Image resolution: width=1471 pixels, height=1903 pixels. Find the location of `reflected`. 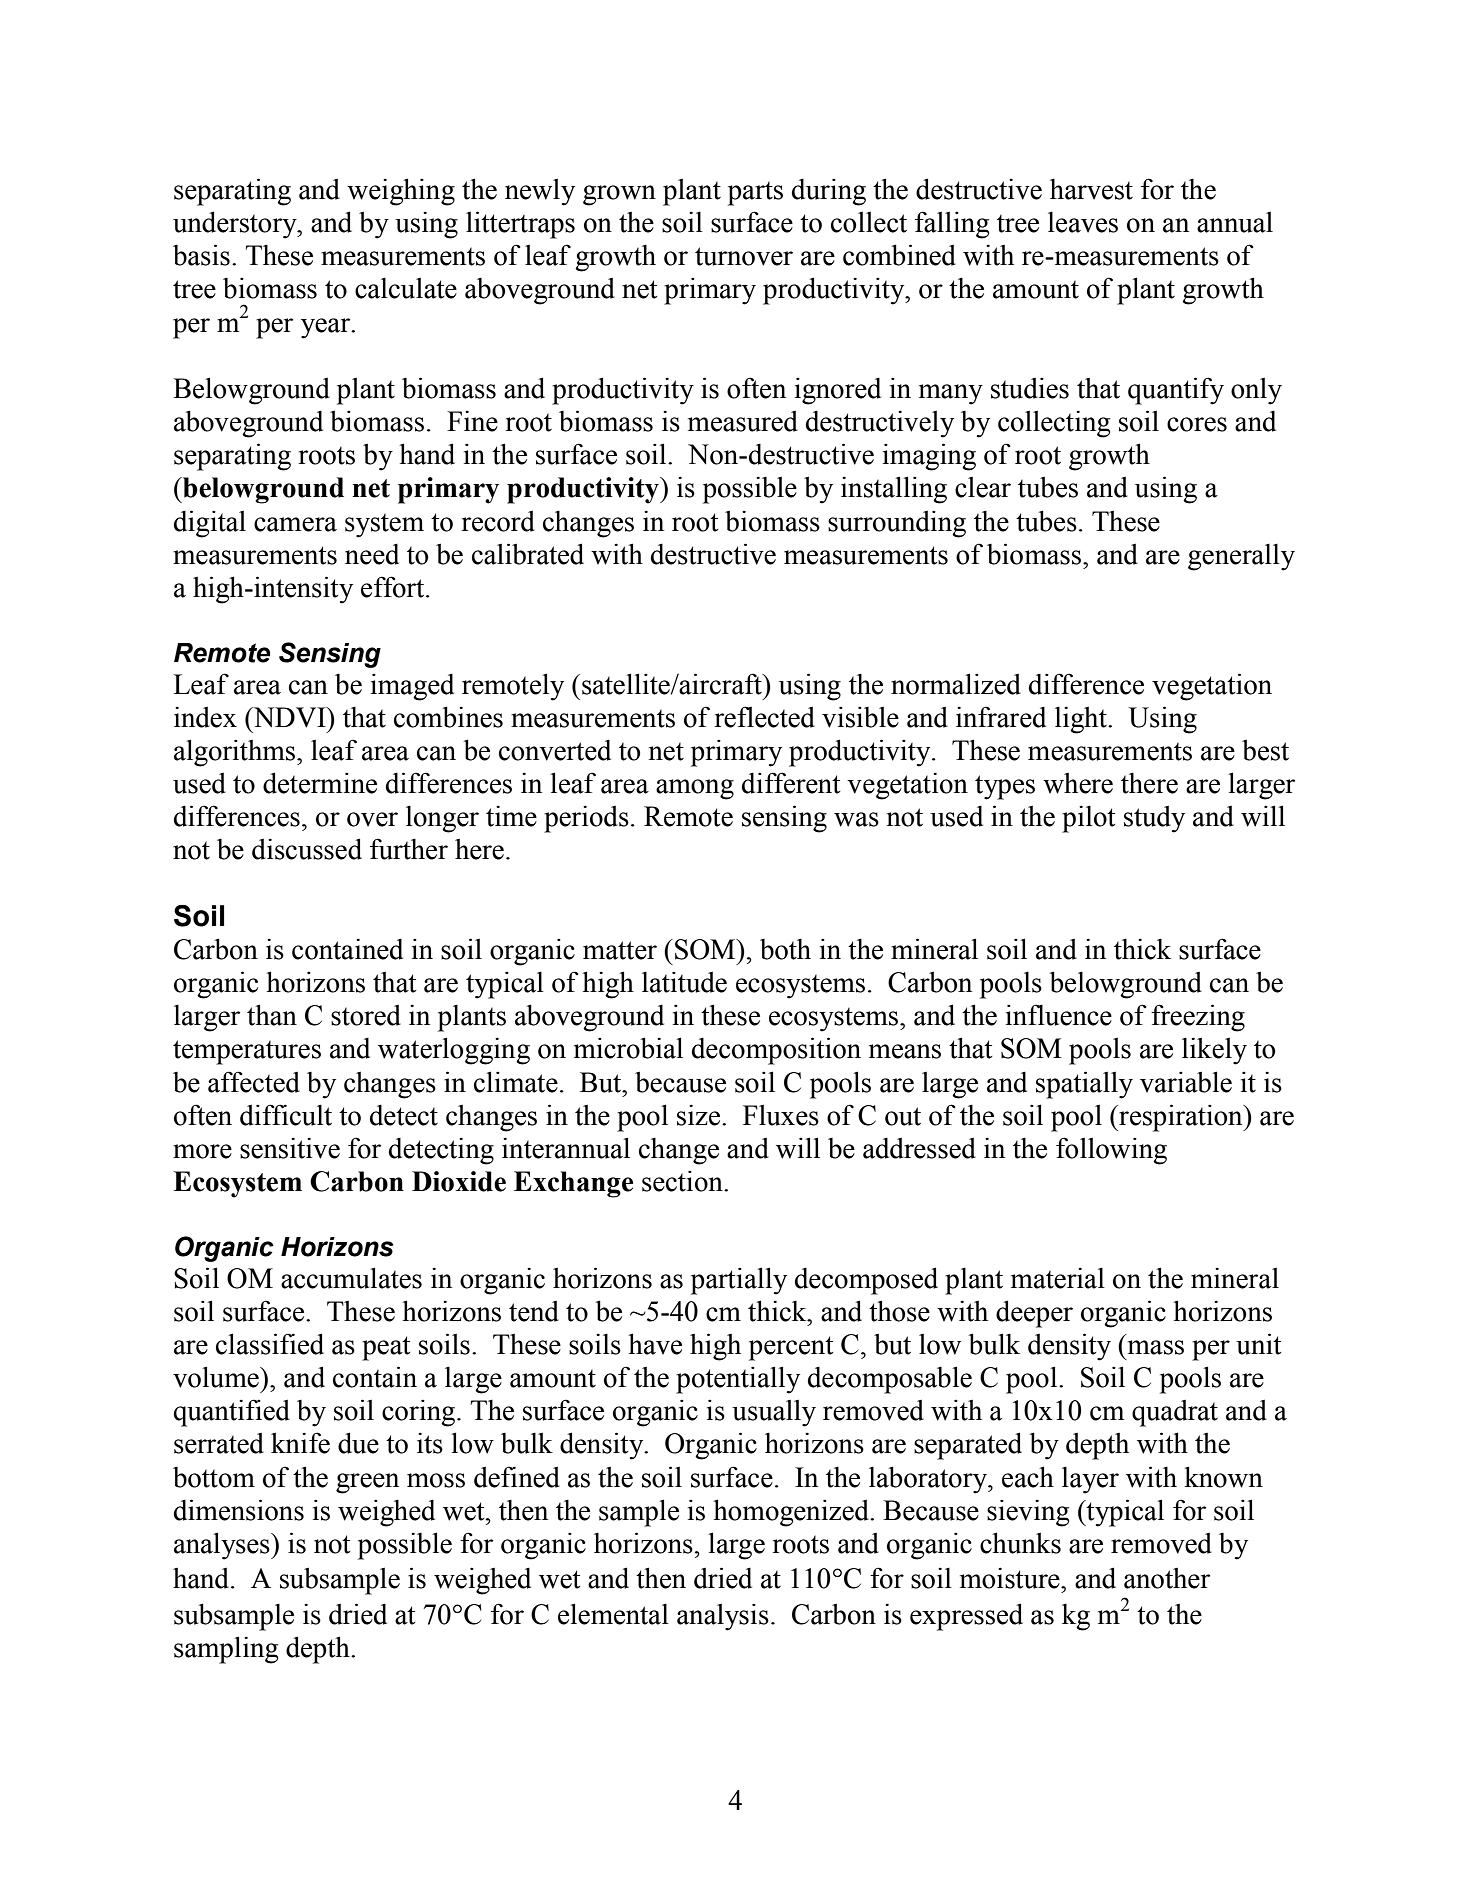

reflected is located at coordinates (765, 717).
